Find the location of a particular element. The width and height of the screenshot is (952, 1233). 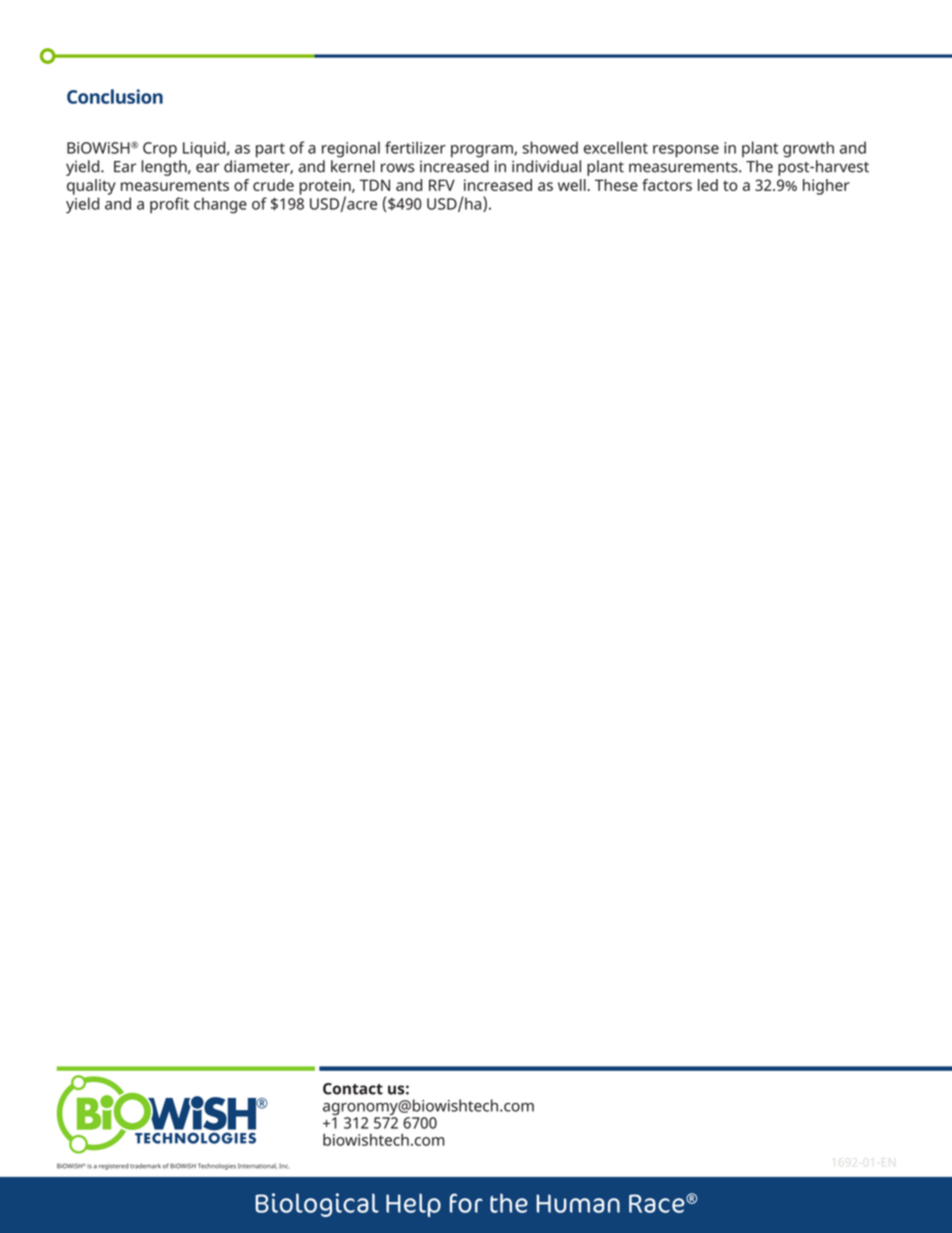

TDN is located at coordinates (375, 185).
